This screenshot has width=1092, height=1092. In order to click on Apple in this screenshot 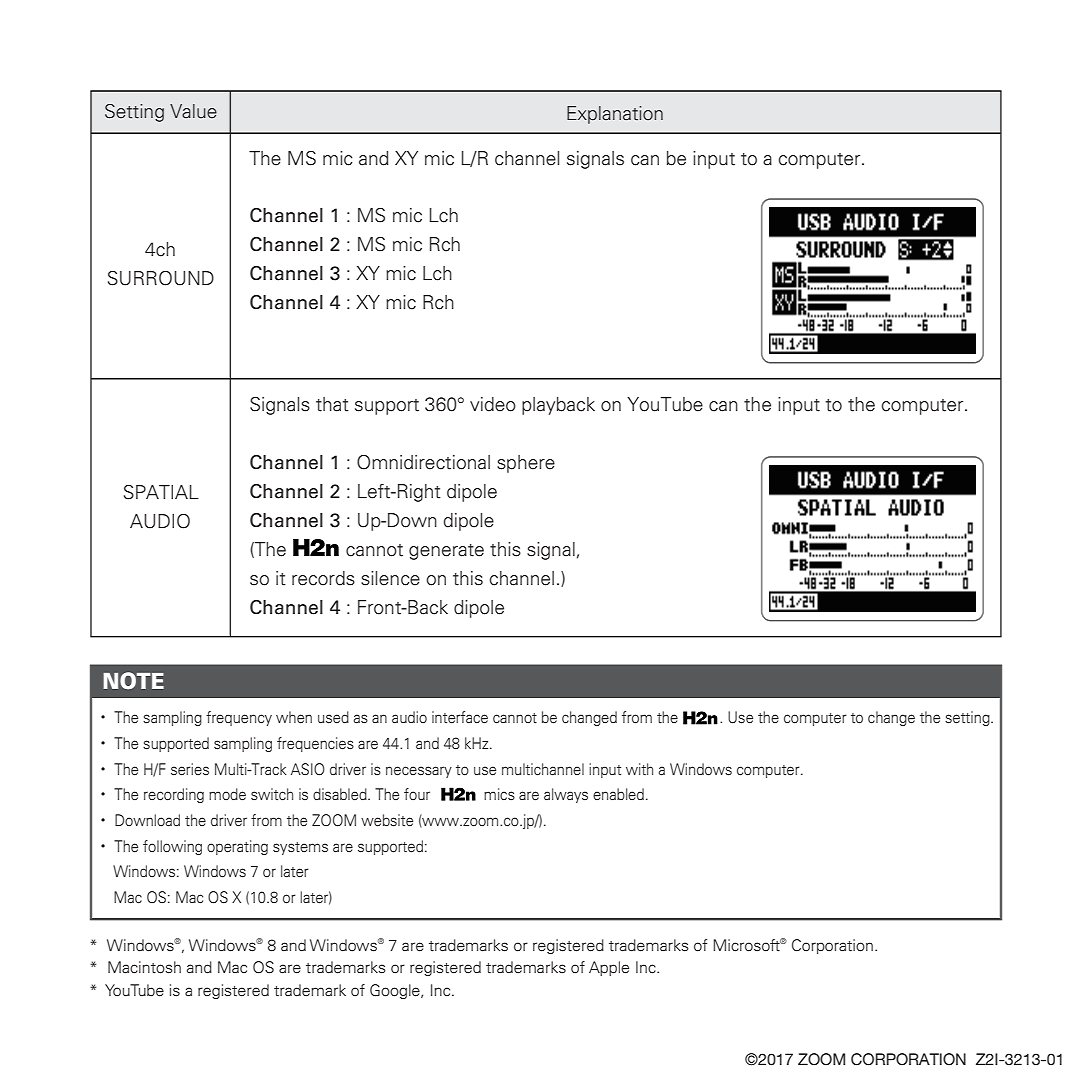, I will do `click(609, 968)`.
